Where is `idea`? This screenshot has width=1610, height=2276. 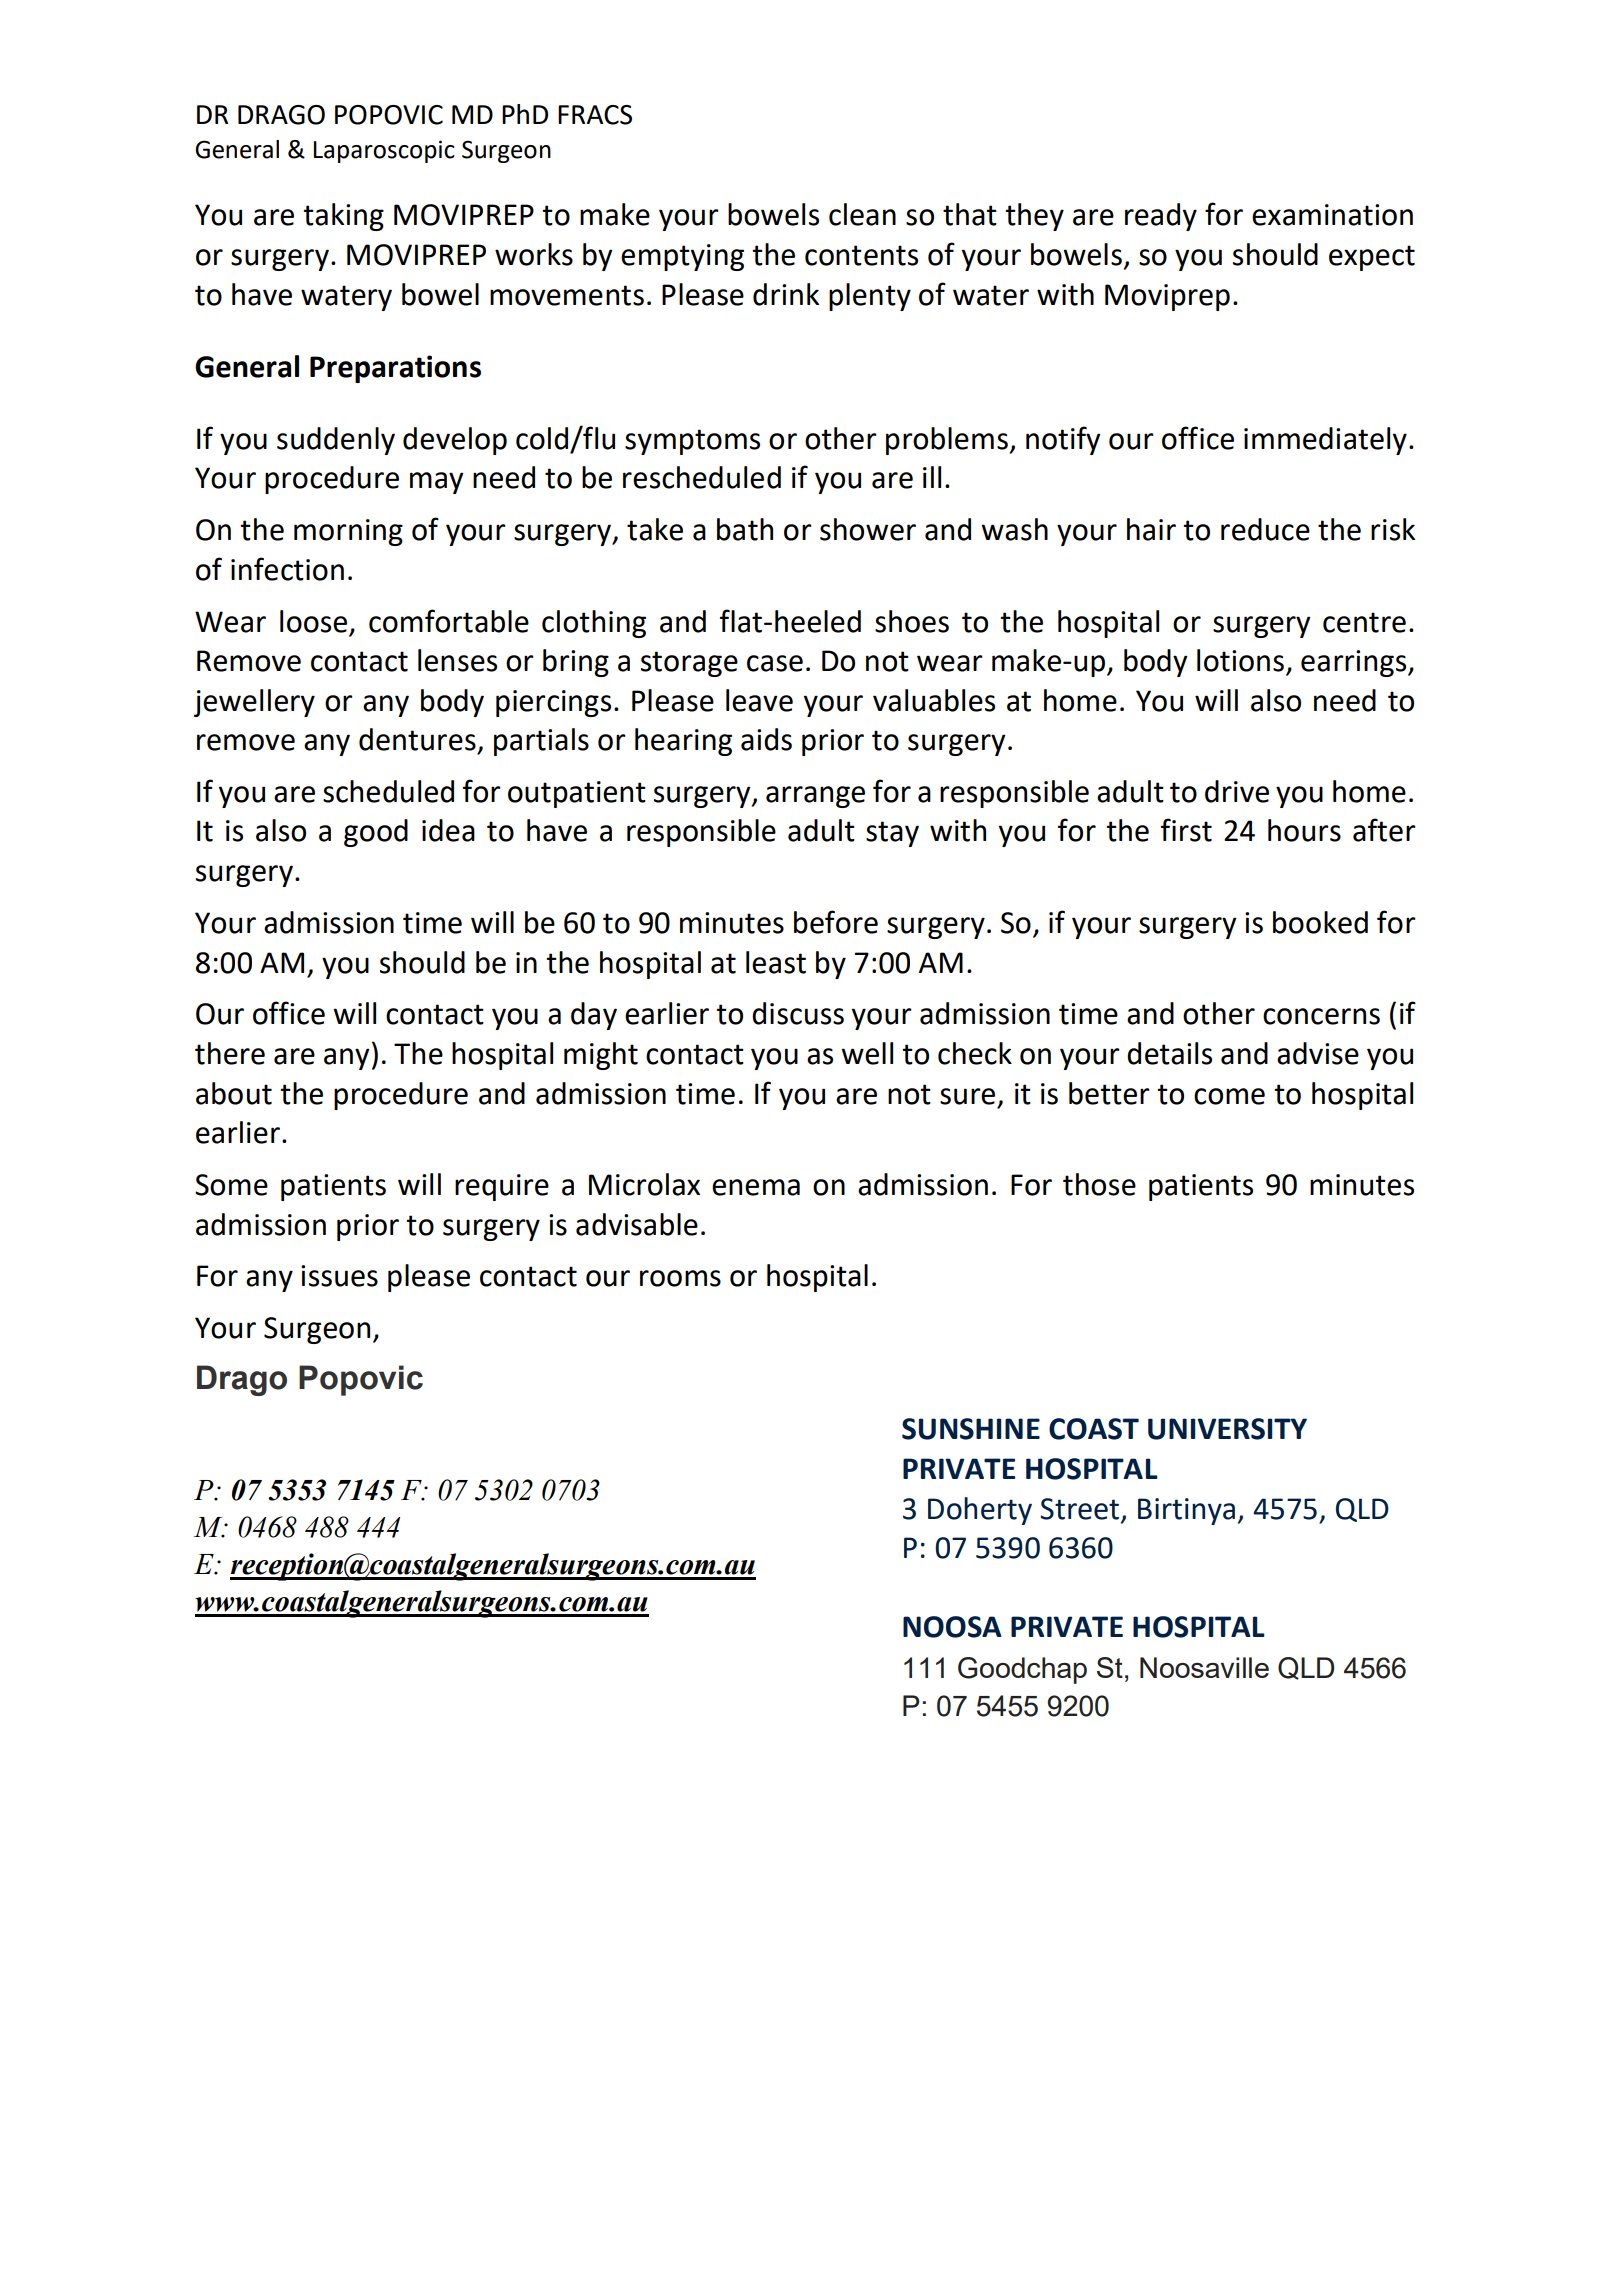 idea is located at coordinates (448, 830).
